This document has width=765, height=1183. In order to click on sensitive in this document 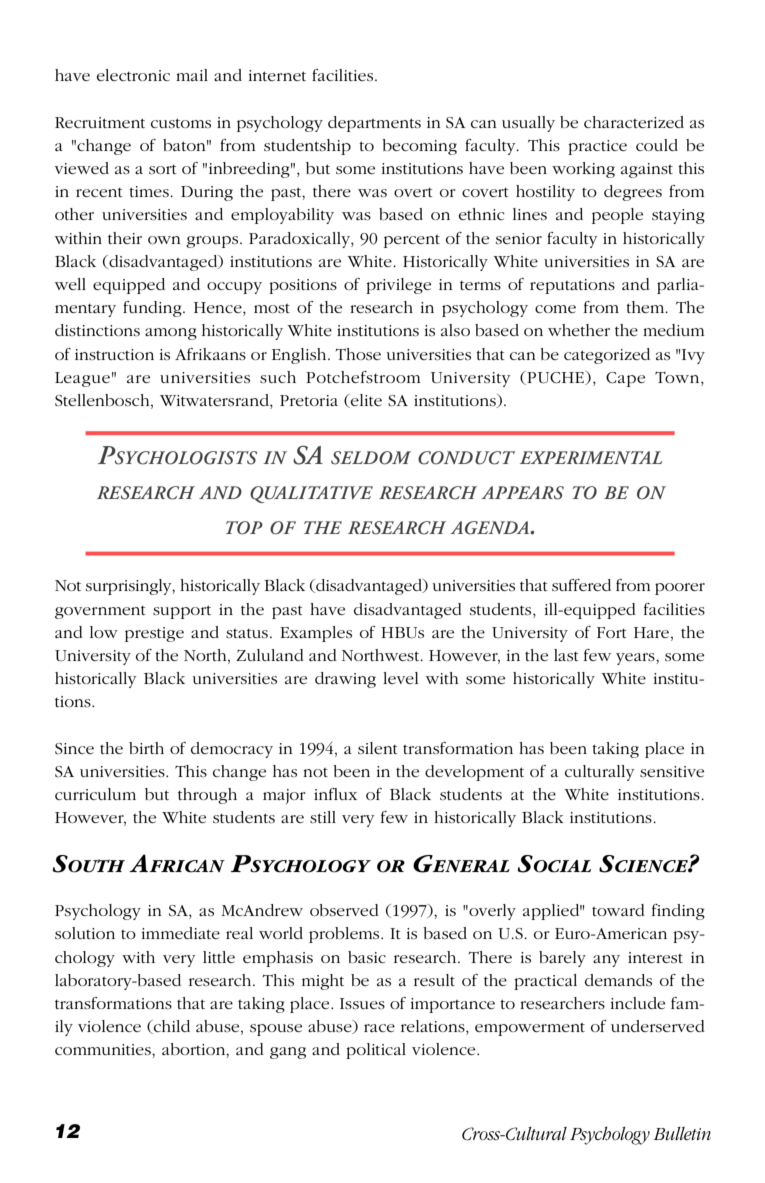, I will do `click(672, 771)`.
